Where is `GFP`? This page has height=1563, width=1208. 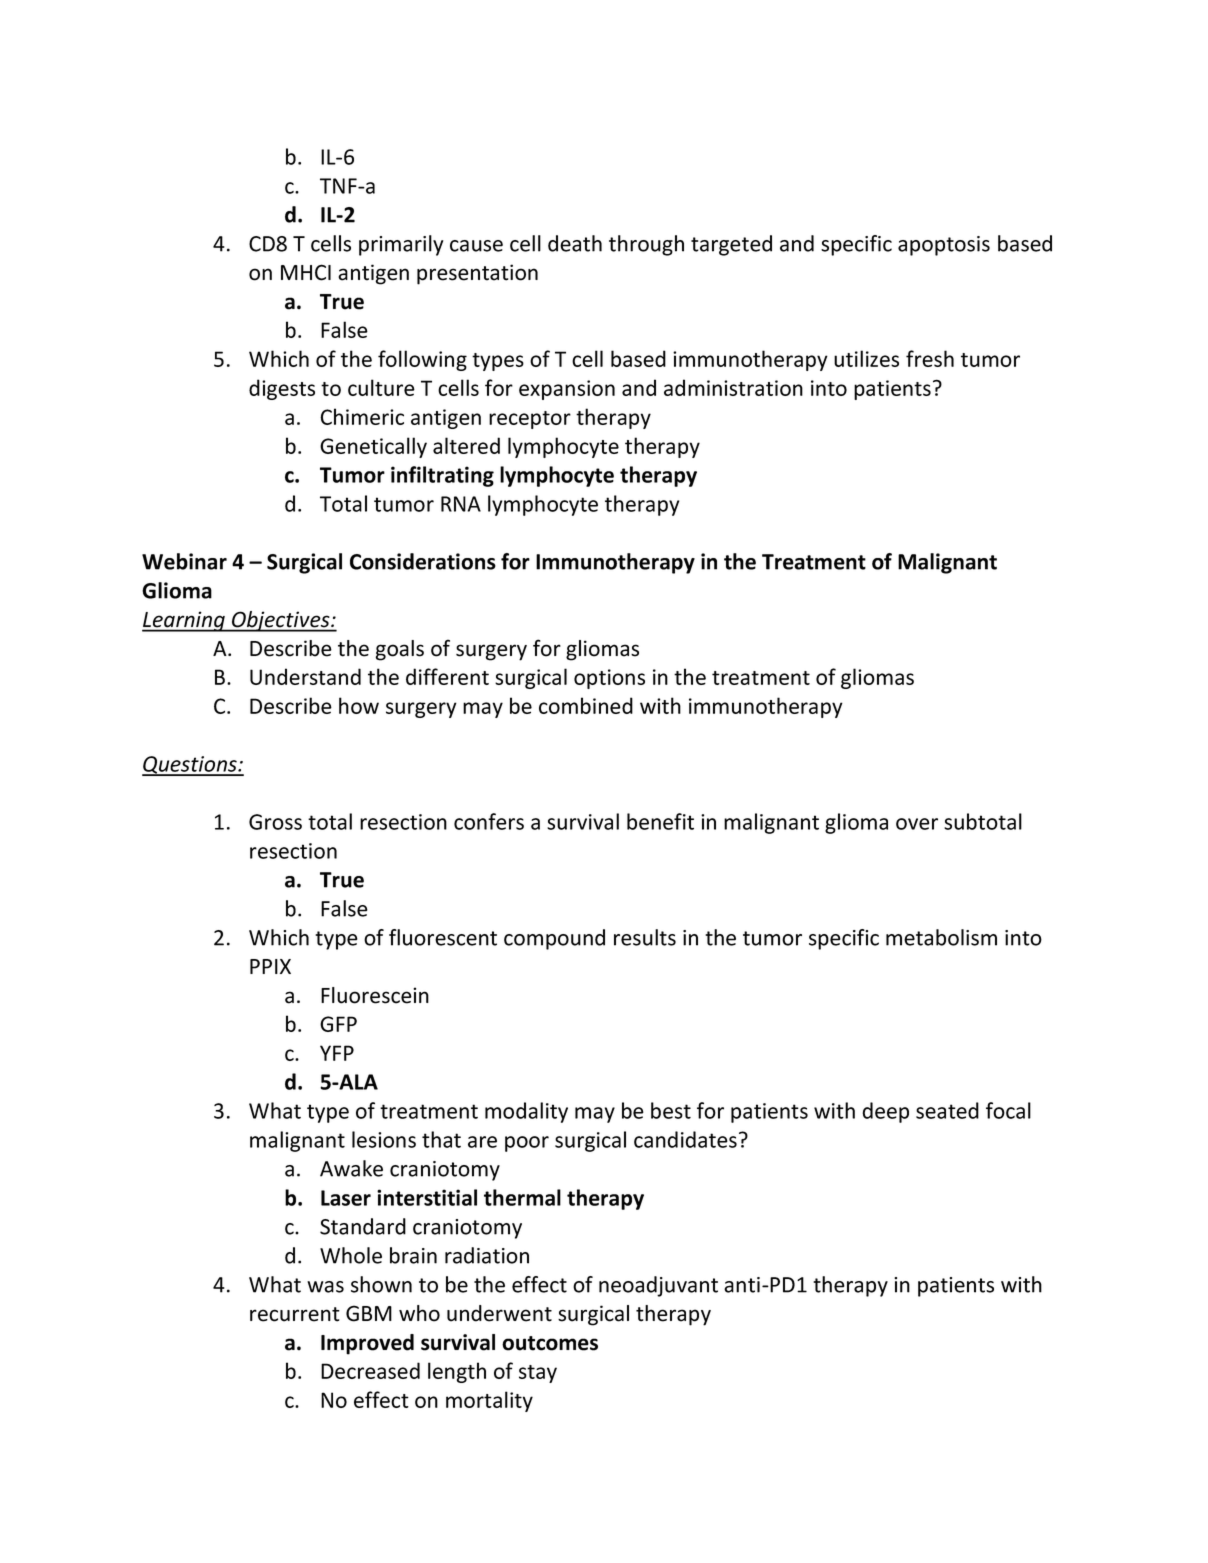
GFP is located at coordinates (338, 1024).
